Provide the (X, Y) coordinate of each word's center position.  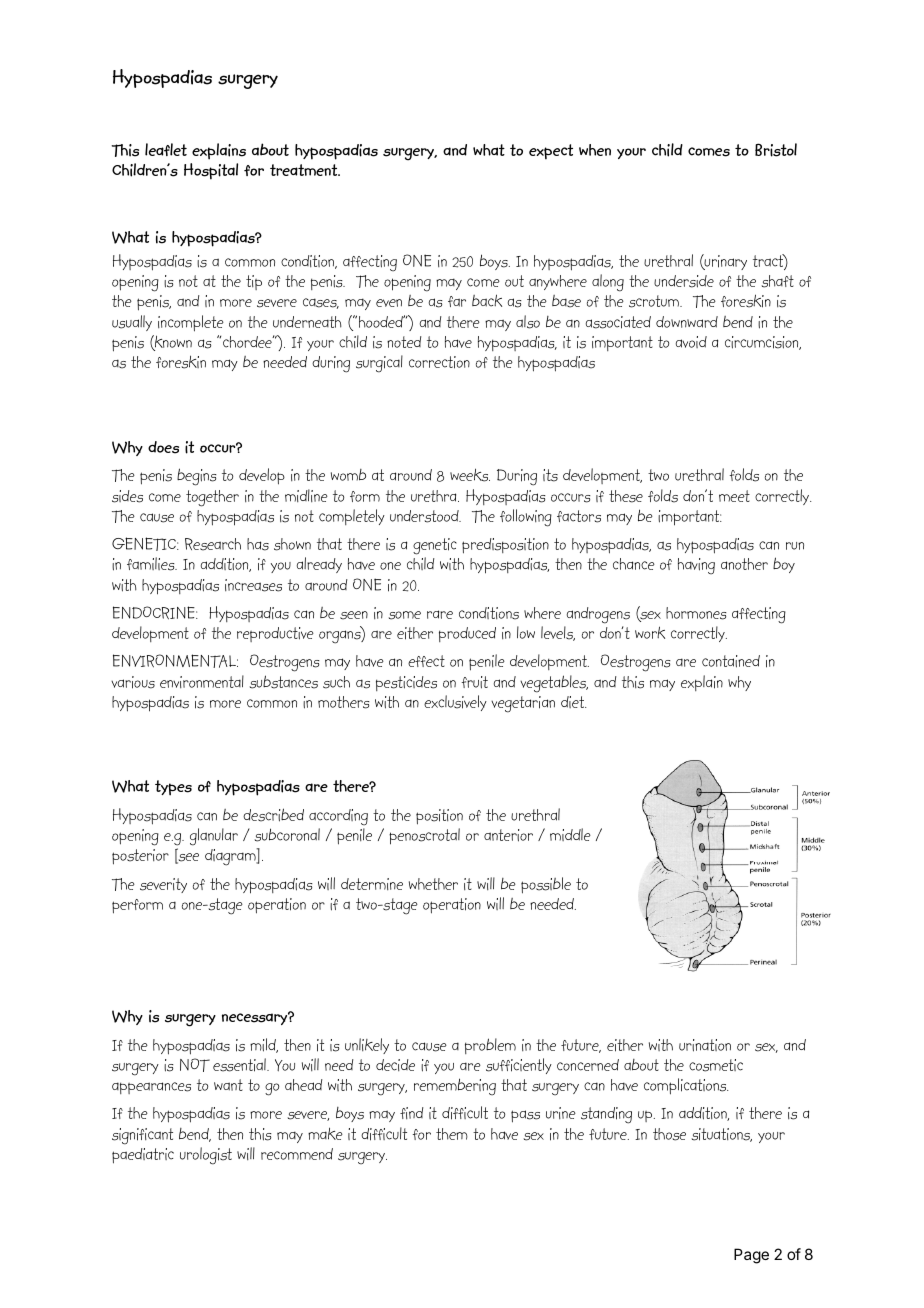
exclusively (455, 703)
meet (734, 496)
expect (551, 152)
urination (705, 1045)
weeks (470, 475)
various (133, 682)
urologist (206, 1156)
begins (197, 477)
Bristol (776, 150)
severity (163, 885)
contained (731, 661)
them (452, 1134)
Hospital (211, 171)
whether (433, 884)
